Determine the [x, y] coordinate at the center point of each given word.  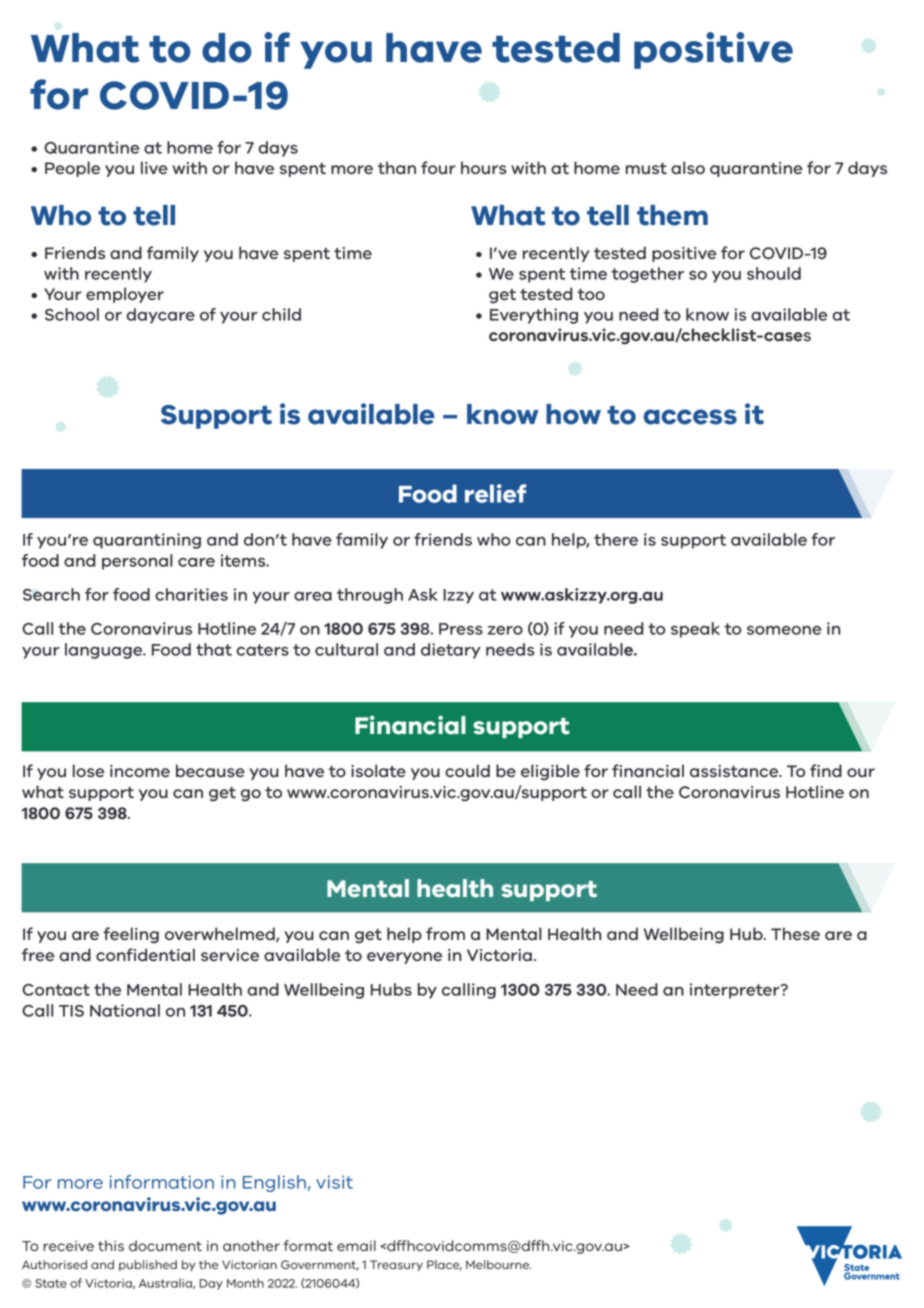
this [111, 1246]
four [438, 168]
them [672, 215]
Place [444, 1265]
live [154, 167]
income [140, 771]
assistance [735, 771]
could [467, 771]
